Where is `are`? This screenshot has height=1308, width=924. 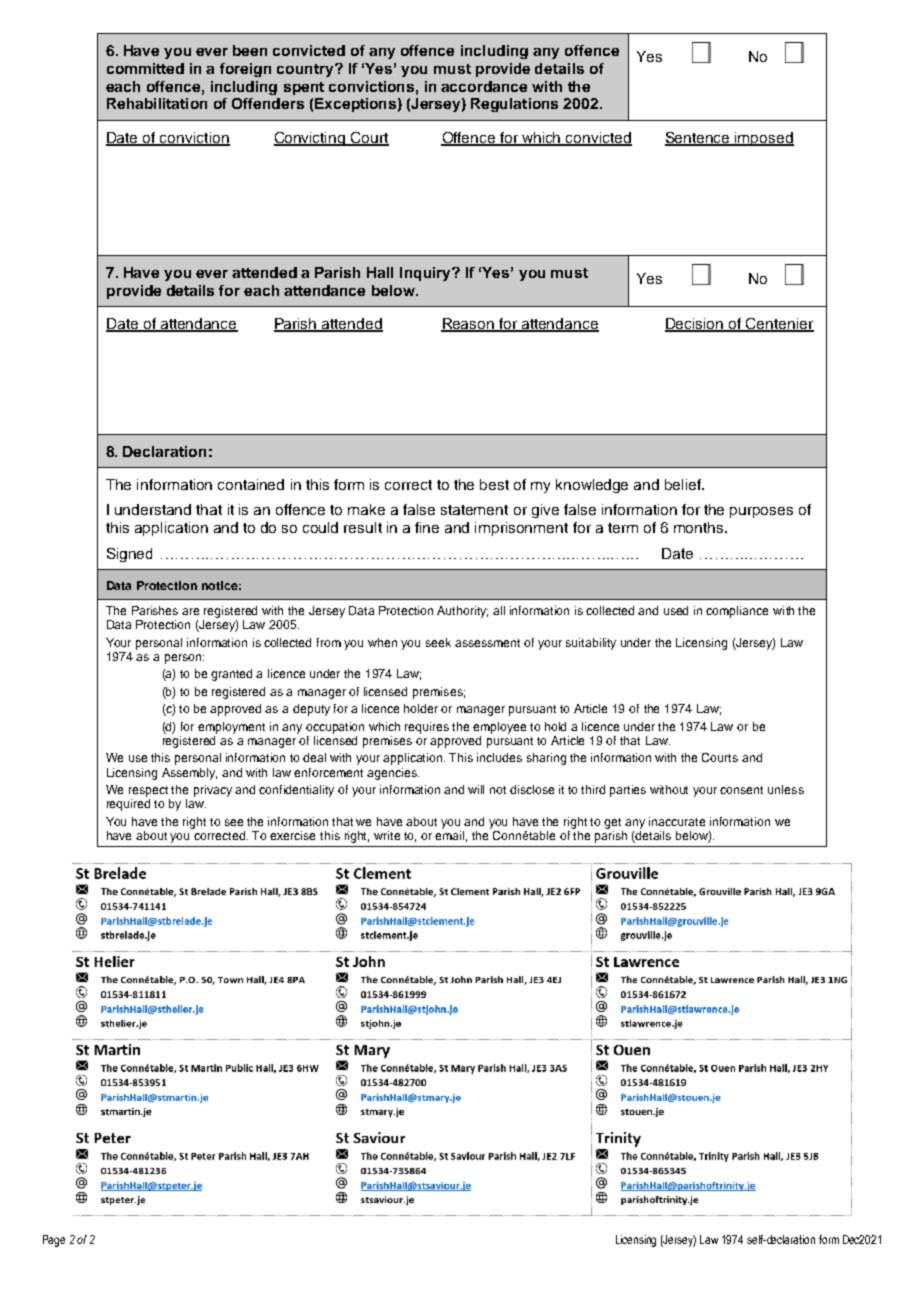 are is located at coordinates (190, 611).
